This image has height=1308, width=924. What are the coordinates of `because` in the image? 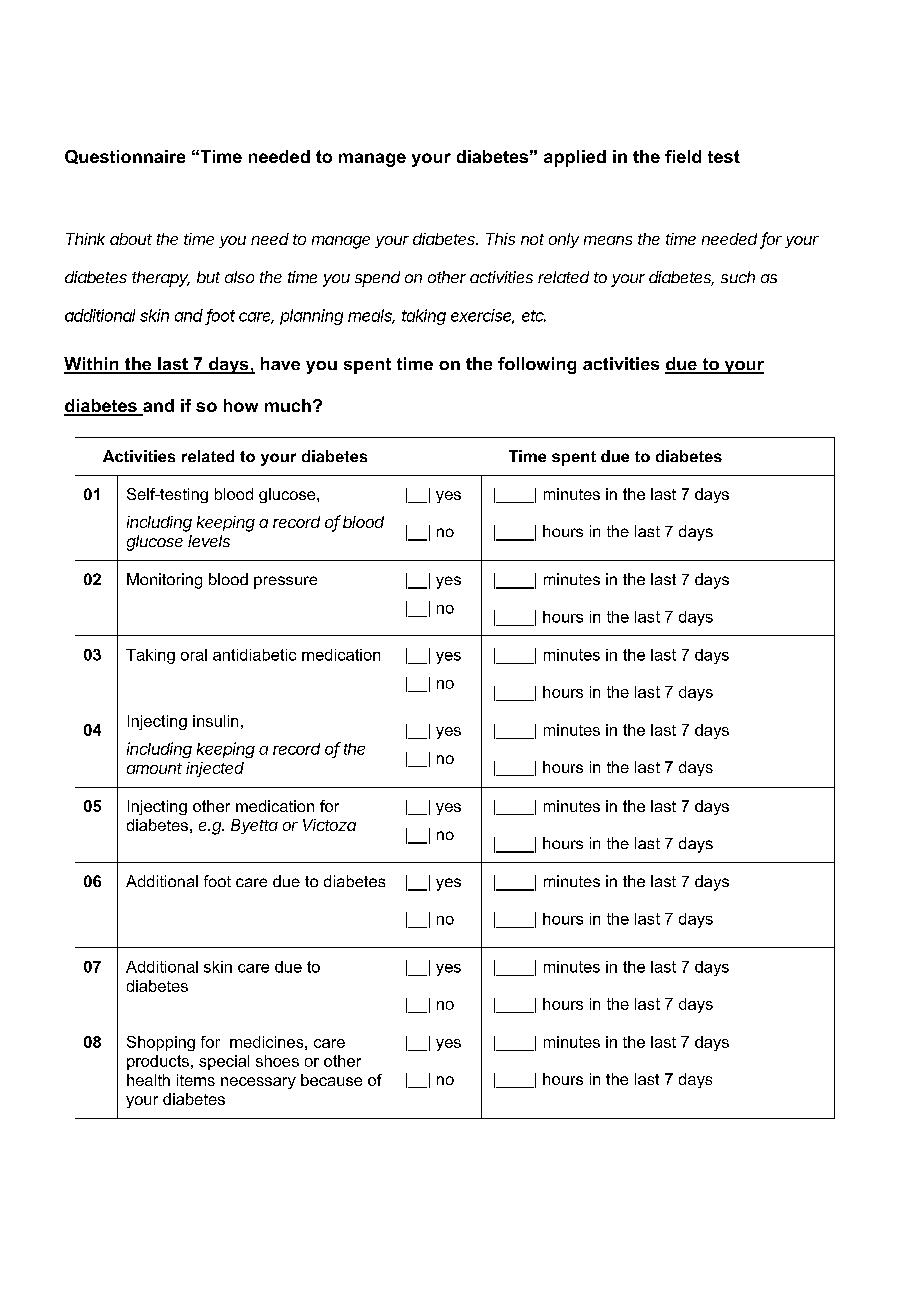 It's located at (331, 1080).
